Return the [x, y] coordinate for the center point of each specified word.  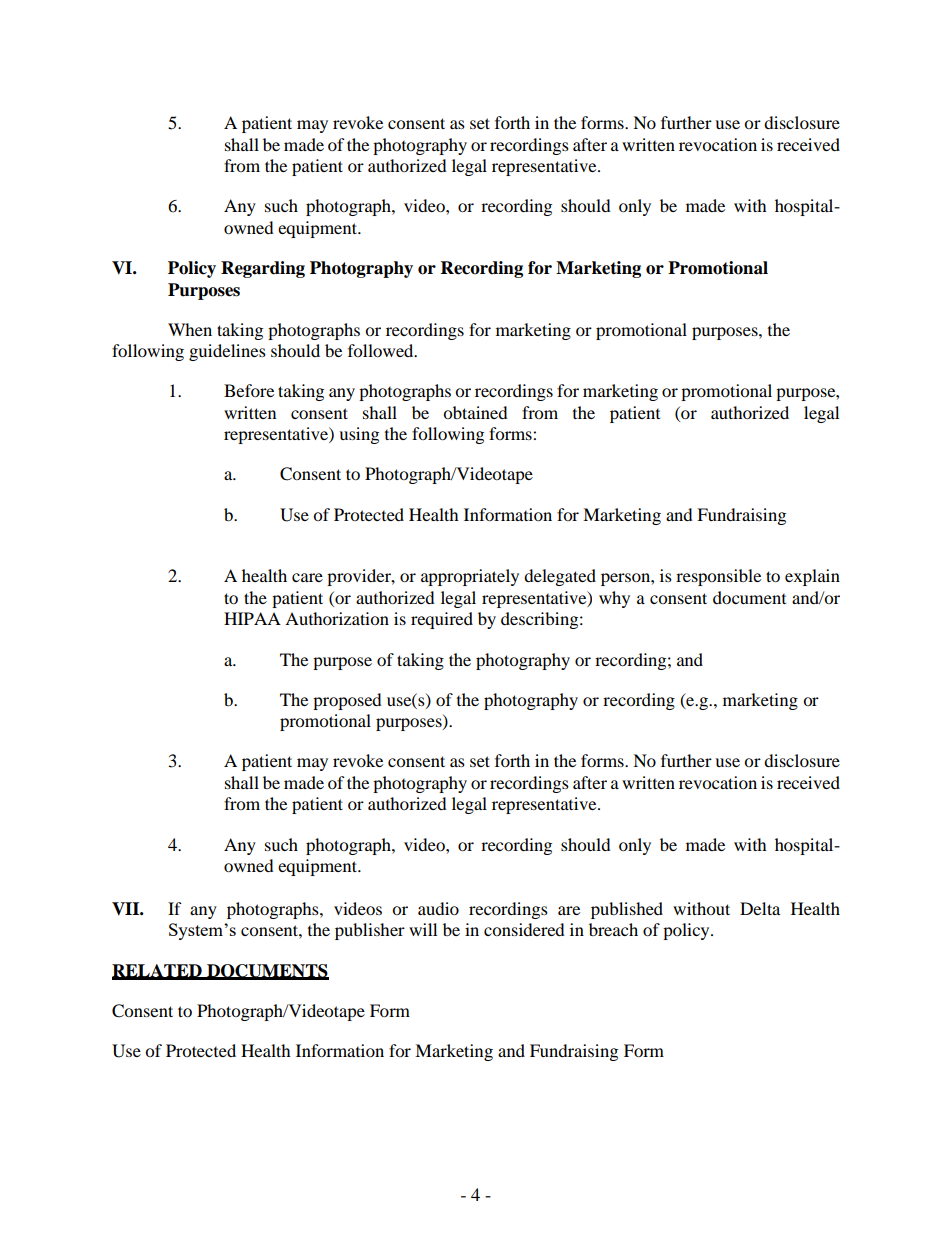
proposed [347, 701]
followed [382, 350]
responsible [718, 577]
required [442, 620]
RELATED [158, 971]
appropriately [470, 577]
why [614, 599]
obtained [475, 412]
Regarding [263, 269]
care [307, 577]
